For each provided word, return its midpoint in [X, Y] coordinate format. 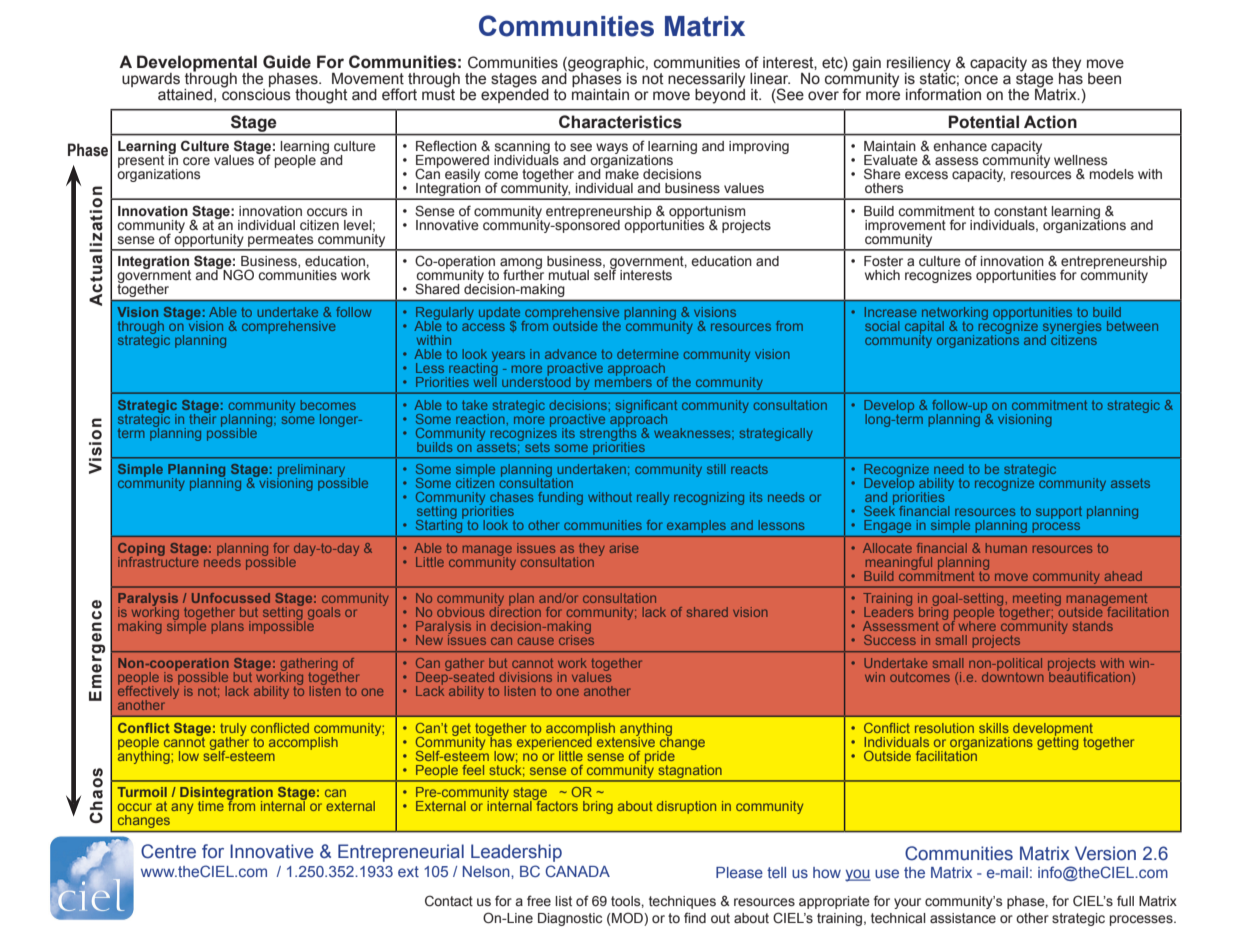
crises [576, 639]
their [202, 417]
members [623, 380]
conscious [256, 93]
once [981, 80]
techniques [682, 902]
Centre [168, 851]
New [429, 640]
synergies [1072, 328]
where [977, 625]
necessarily [706, 81]
